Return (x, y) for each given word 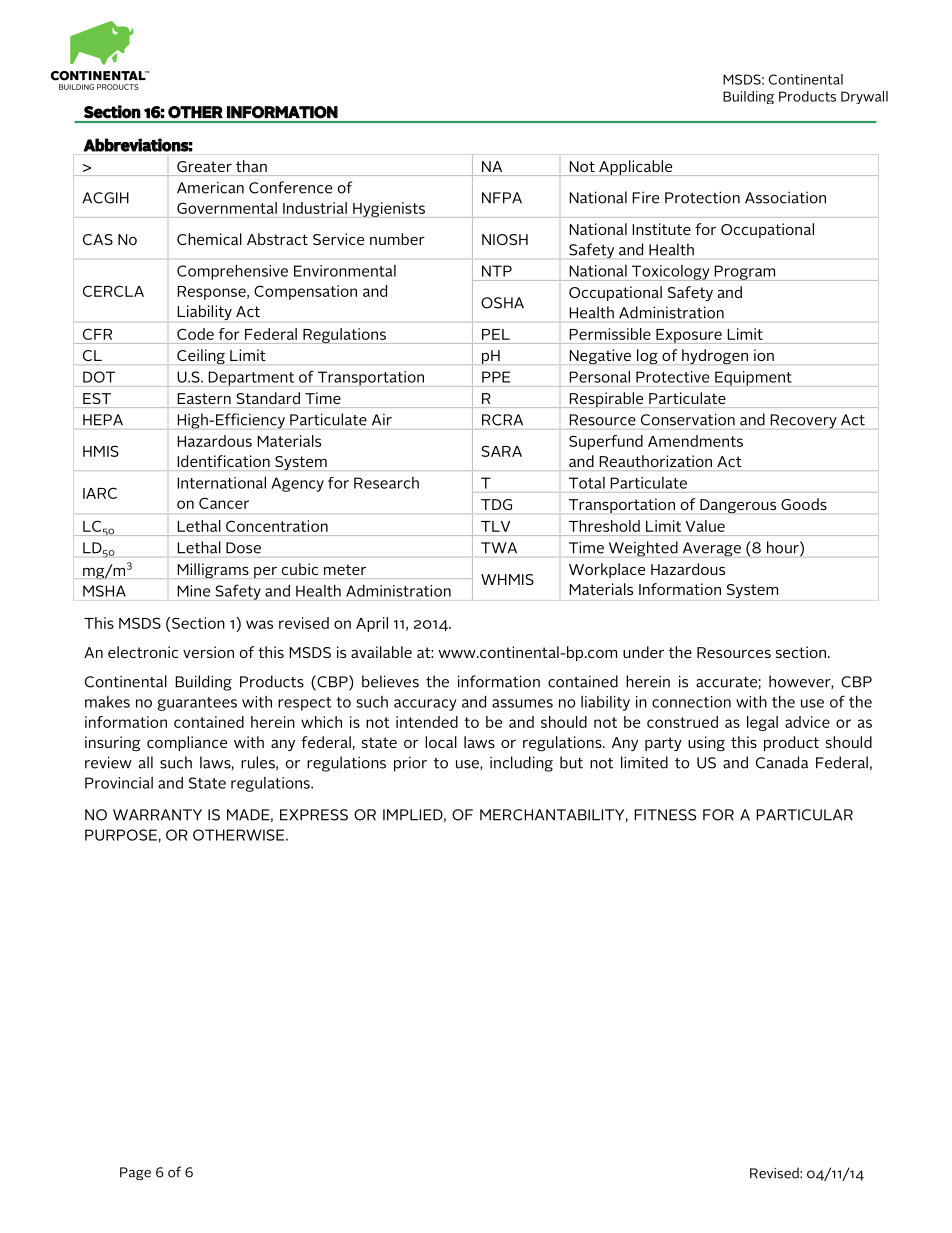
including (521, 764)
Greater (204, 166)
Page (135, 1173)
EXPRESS (314, 815)
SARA (501, 451)
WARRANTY (157, 815)
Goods (804, 504)
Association (785, 197)
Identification (224, 461)
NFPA (502, 198)
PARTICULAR (804, 815)
